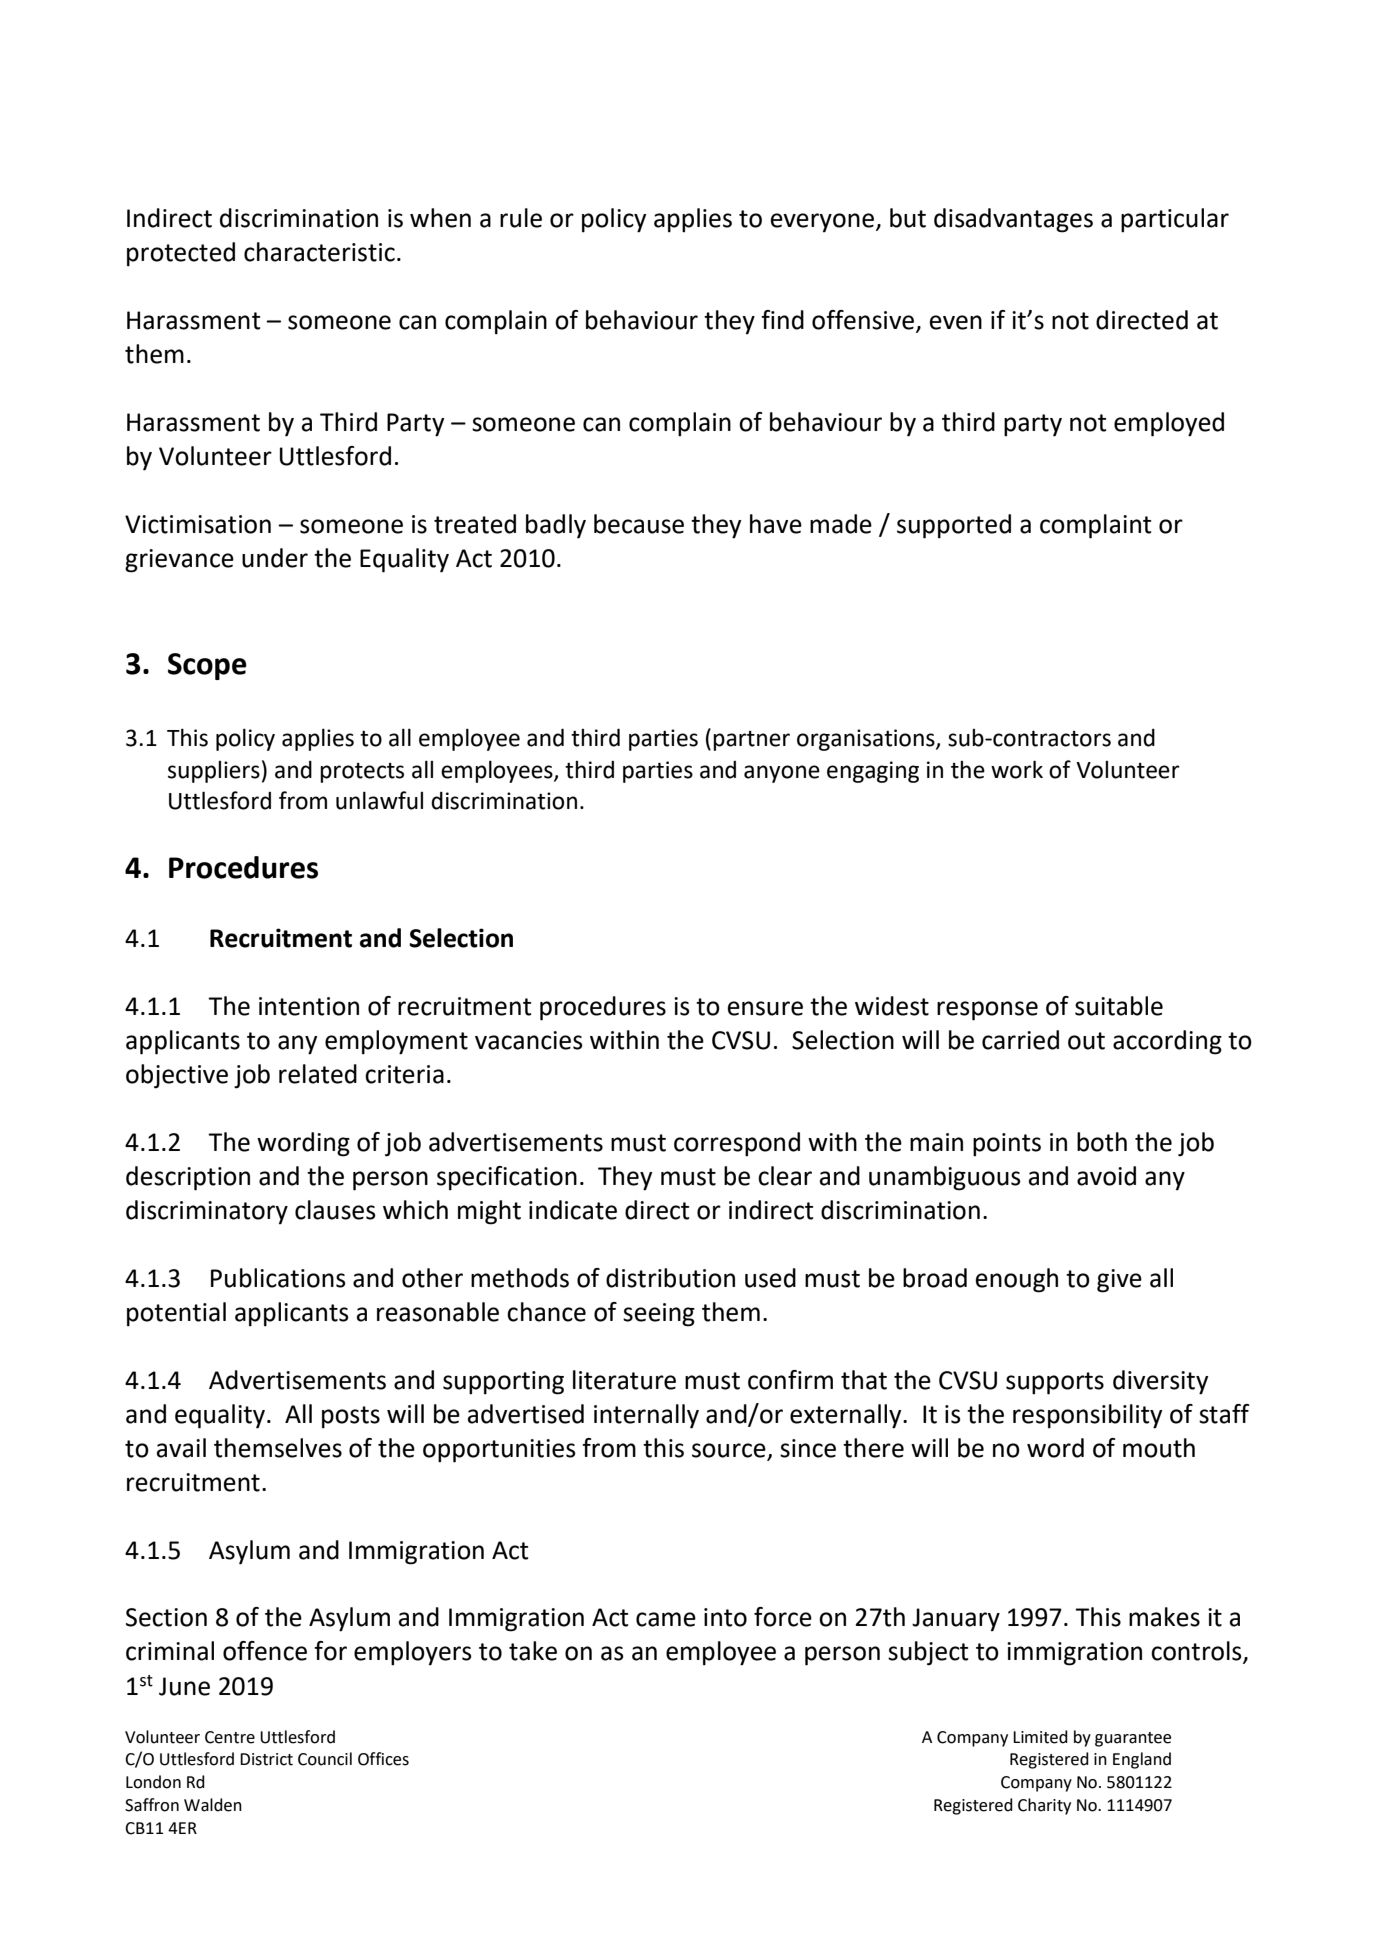 Image resolution: width=1381 pixels, height=1953 pixels. What do you see at coordinates (782, 320) in the screenshot?
I see `find` at bounding box center [782, 320].
